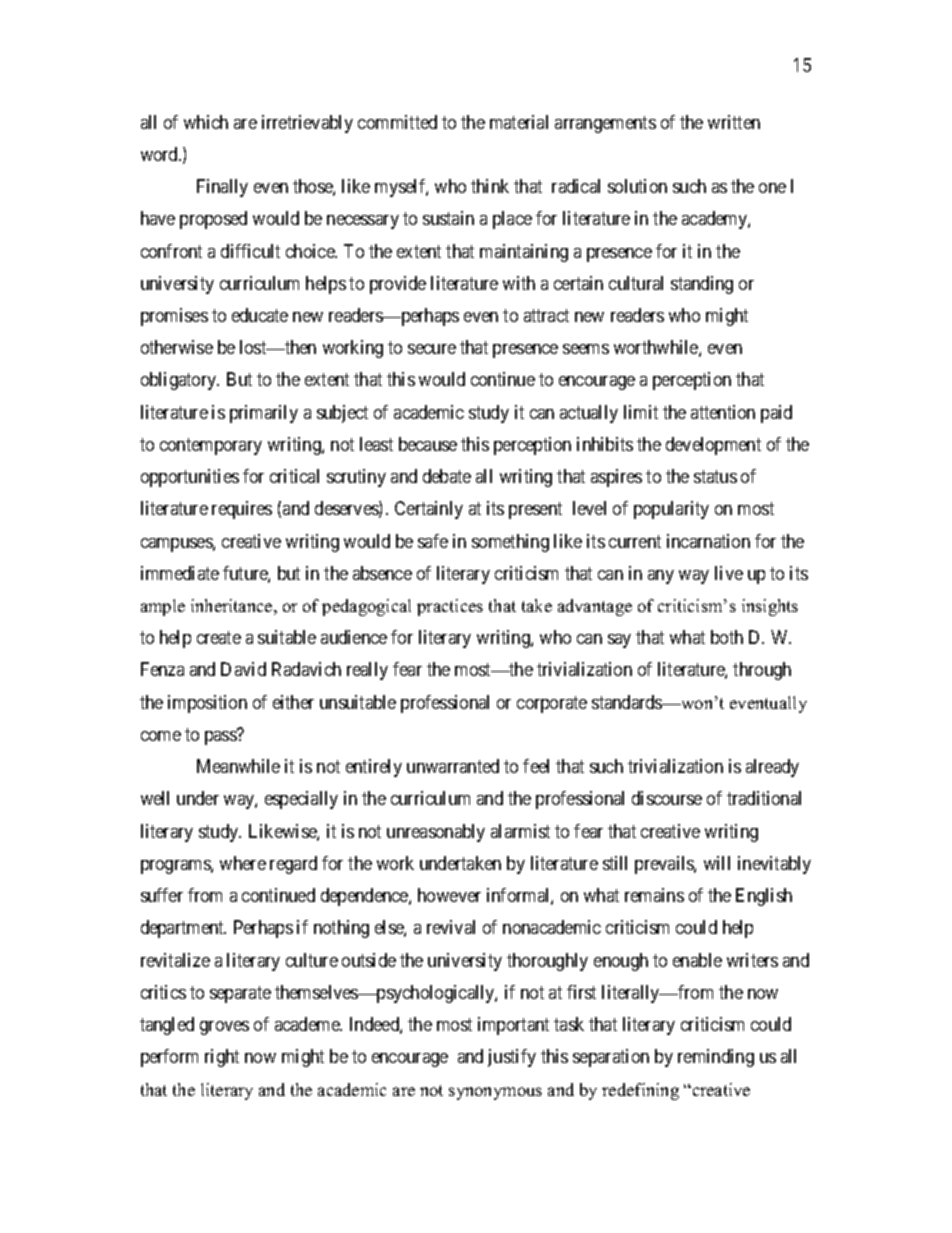 This screenshot has height=1233, width=952. I want to click on practices, so click(450, 607).
